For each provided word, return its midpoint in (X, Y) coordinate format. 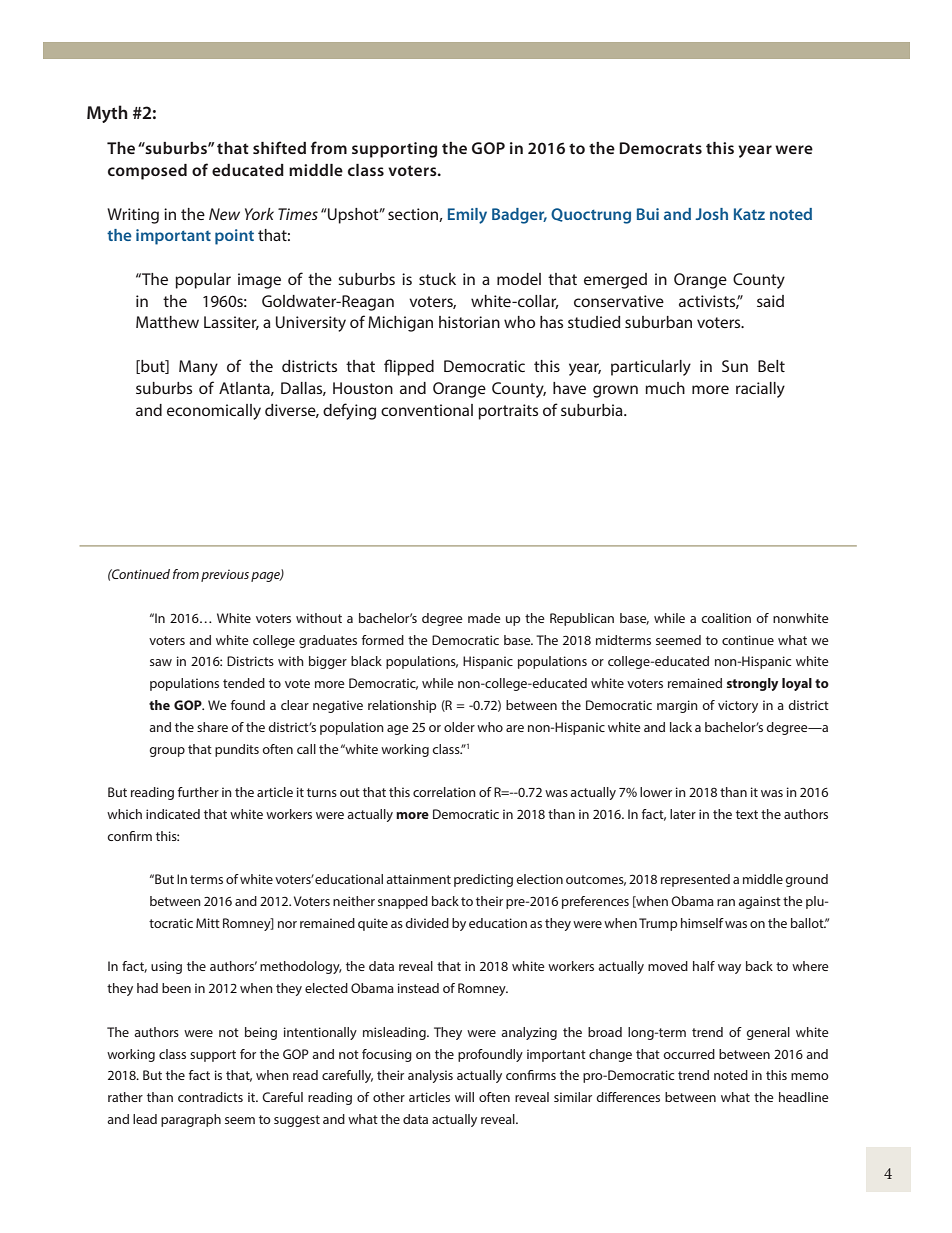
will (464, 1097)
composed (147, 172)
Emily (467, 216)
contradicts (210, 1097)
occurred (689, 1054)
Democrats (660, 148)
